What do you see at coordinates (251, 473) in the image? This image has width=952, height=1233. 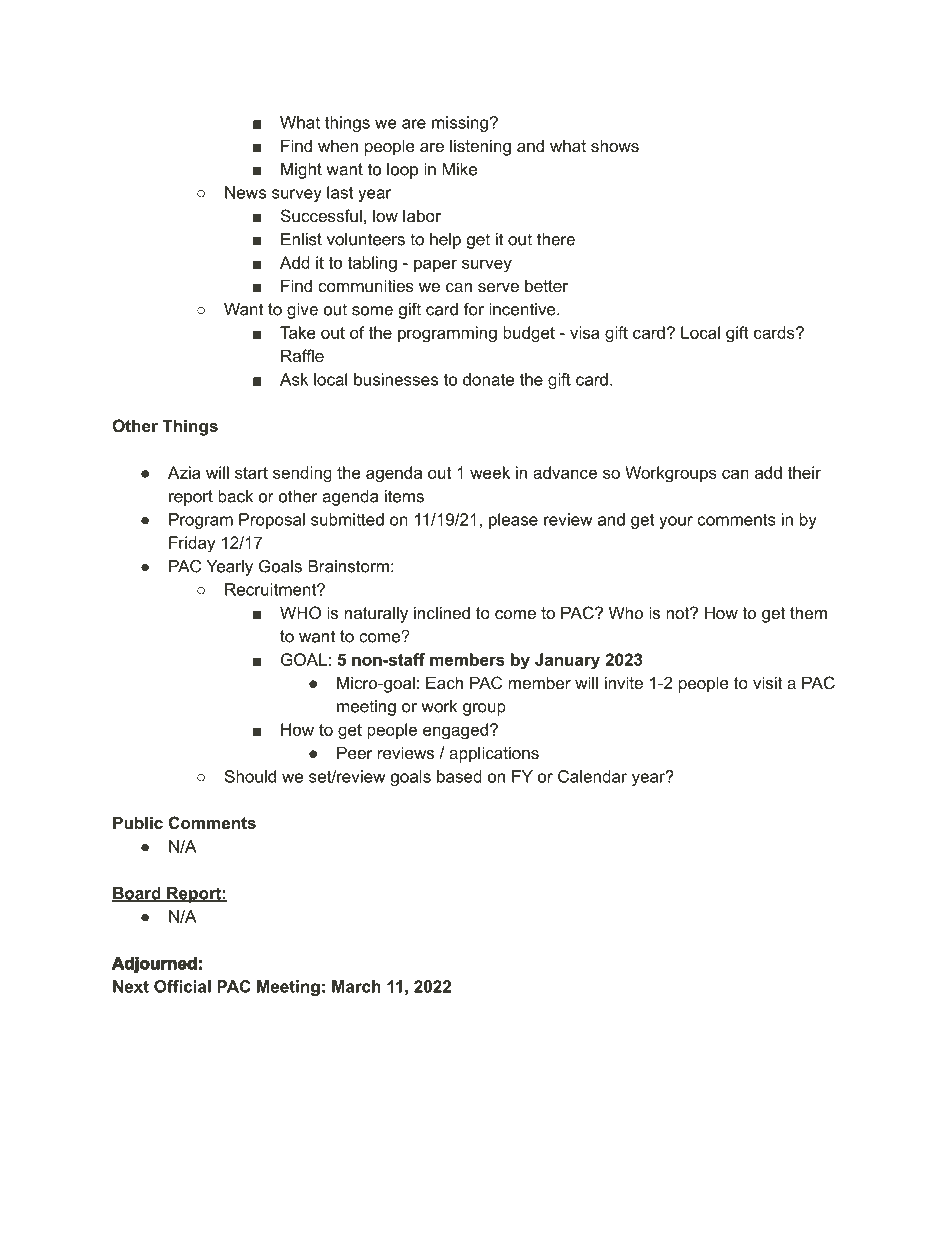 I see `start` at bounding box center [251, 473].
